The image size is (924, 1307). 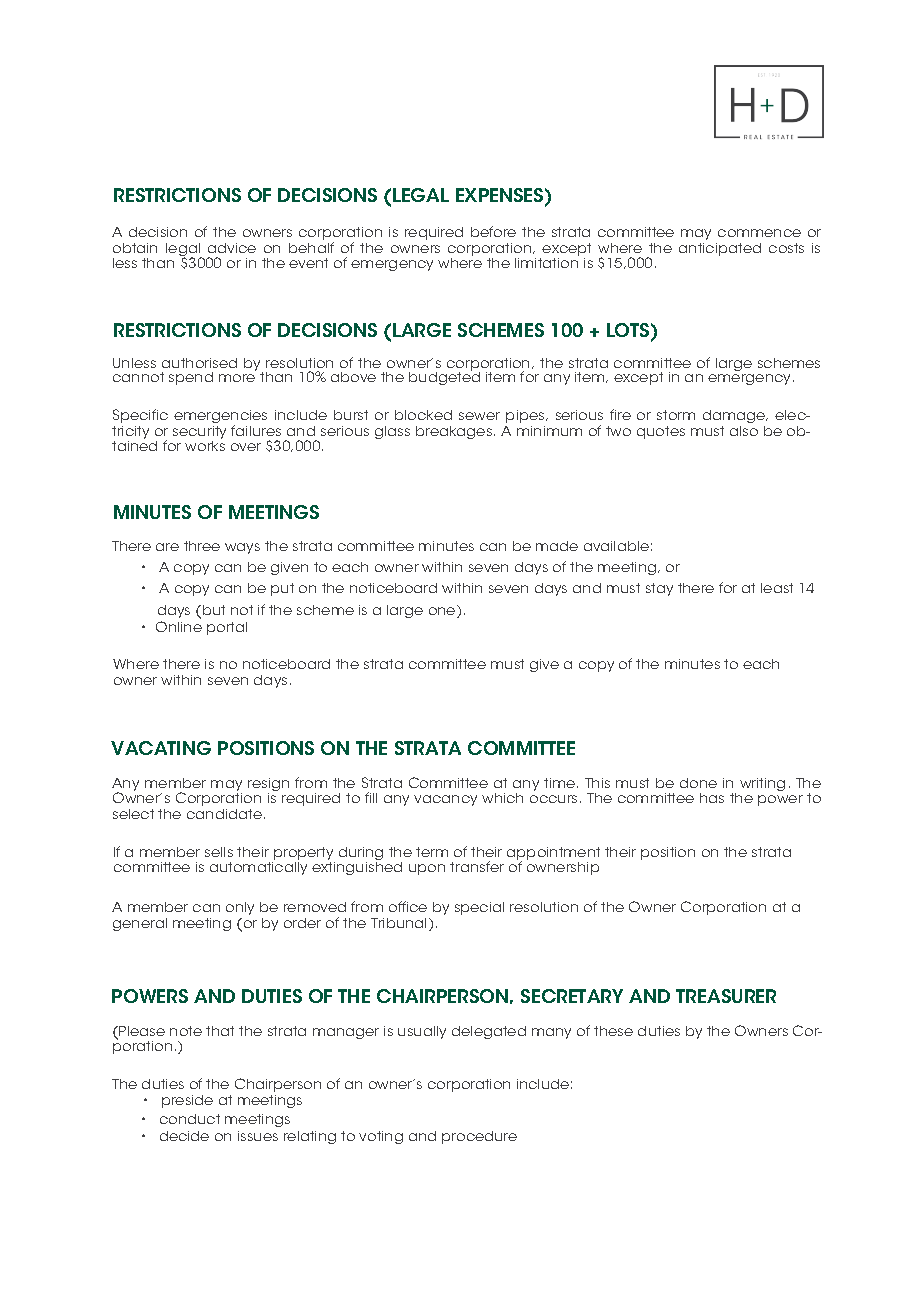 I want to click on only, so click(x=240, y=908).
